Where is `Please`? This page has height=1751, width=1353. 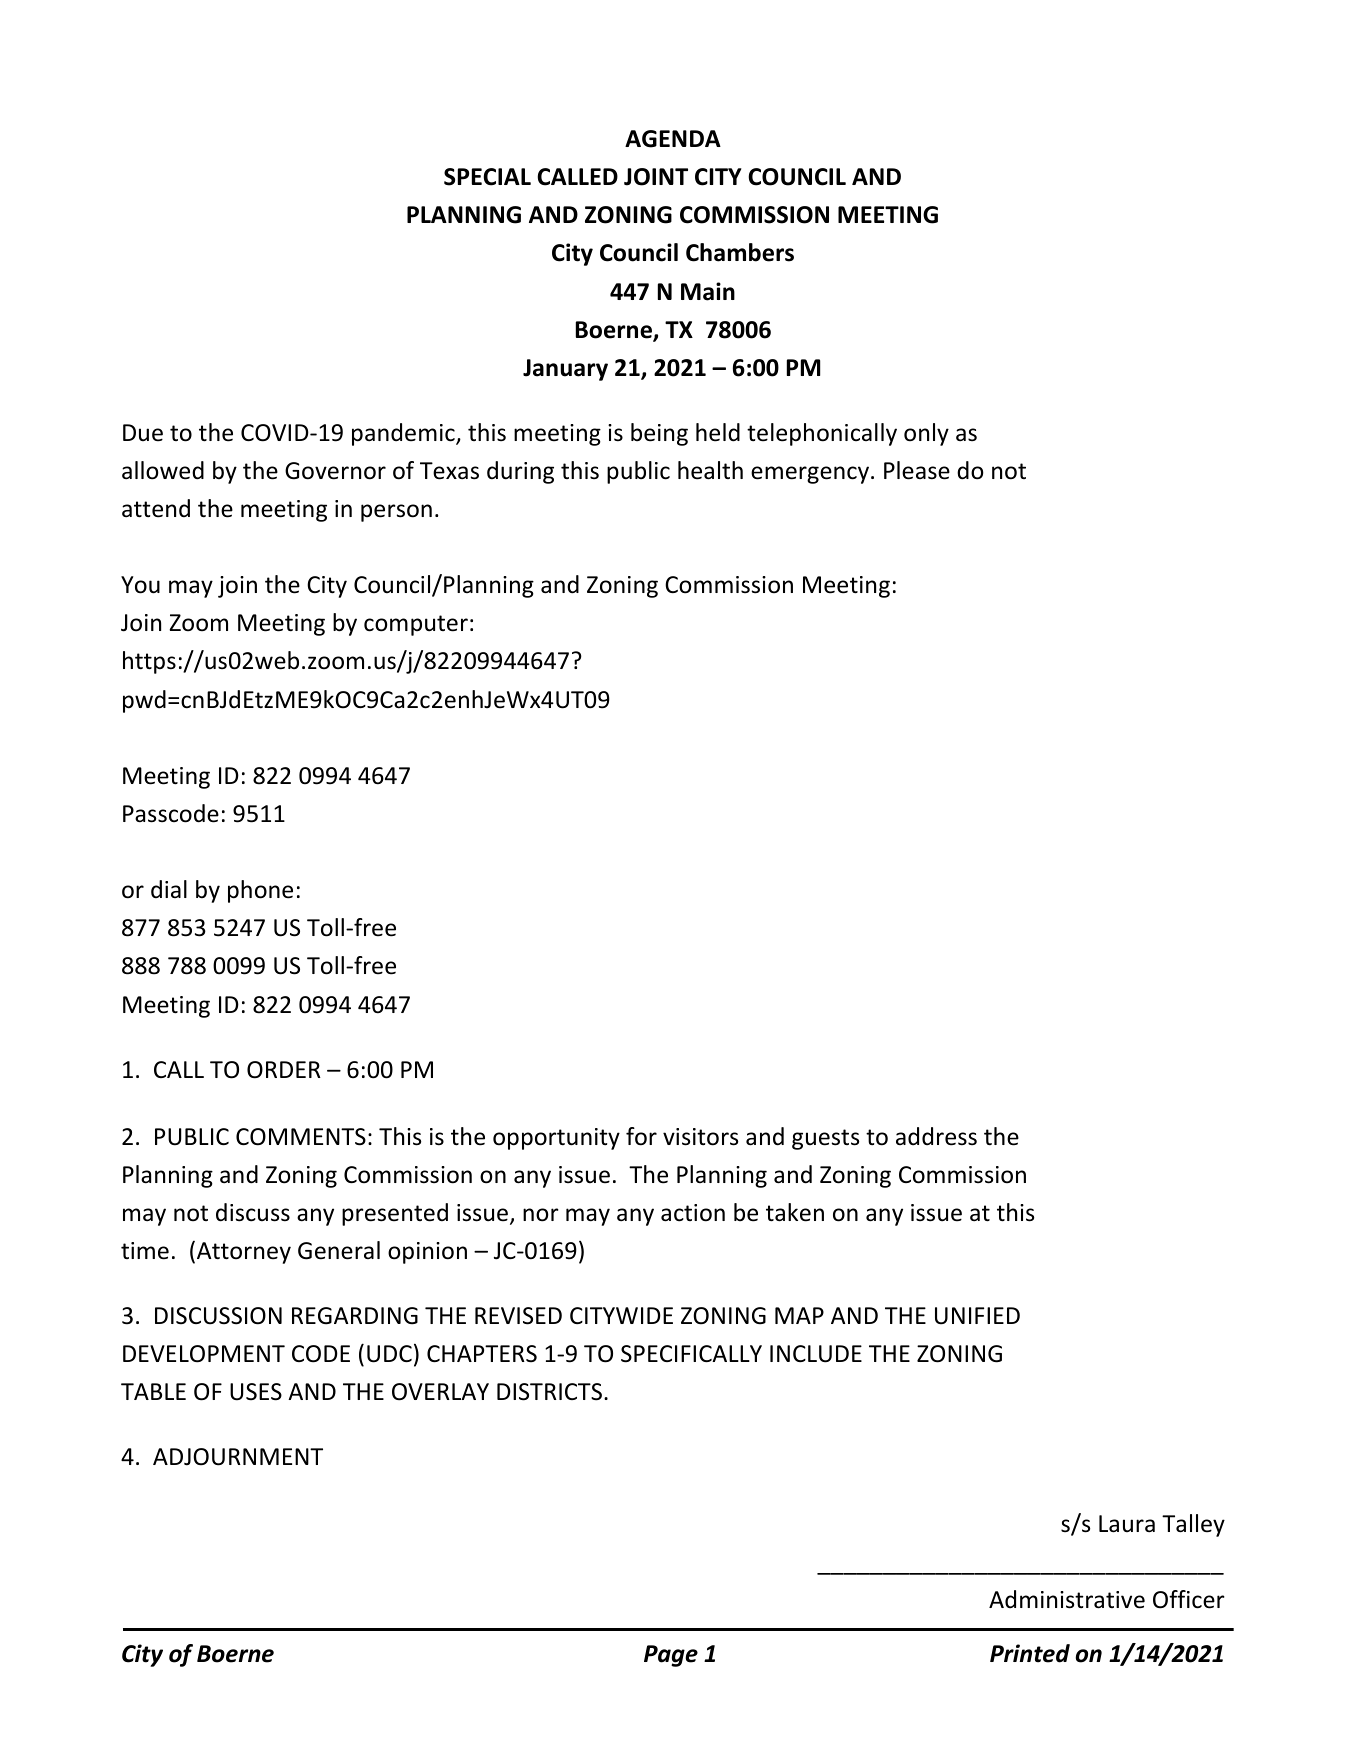 Please is located at coordinates (917, 470).
